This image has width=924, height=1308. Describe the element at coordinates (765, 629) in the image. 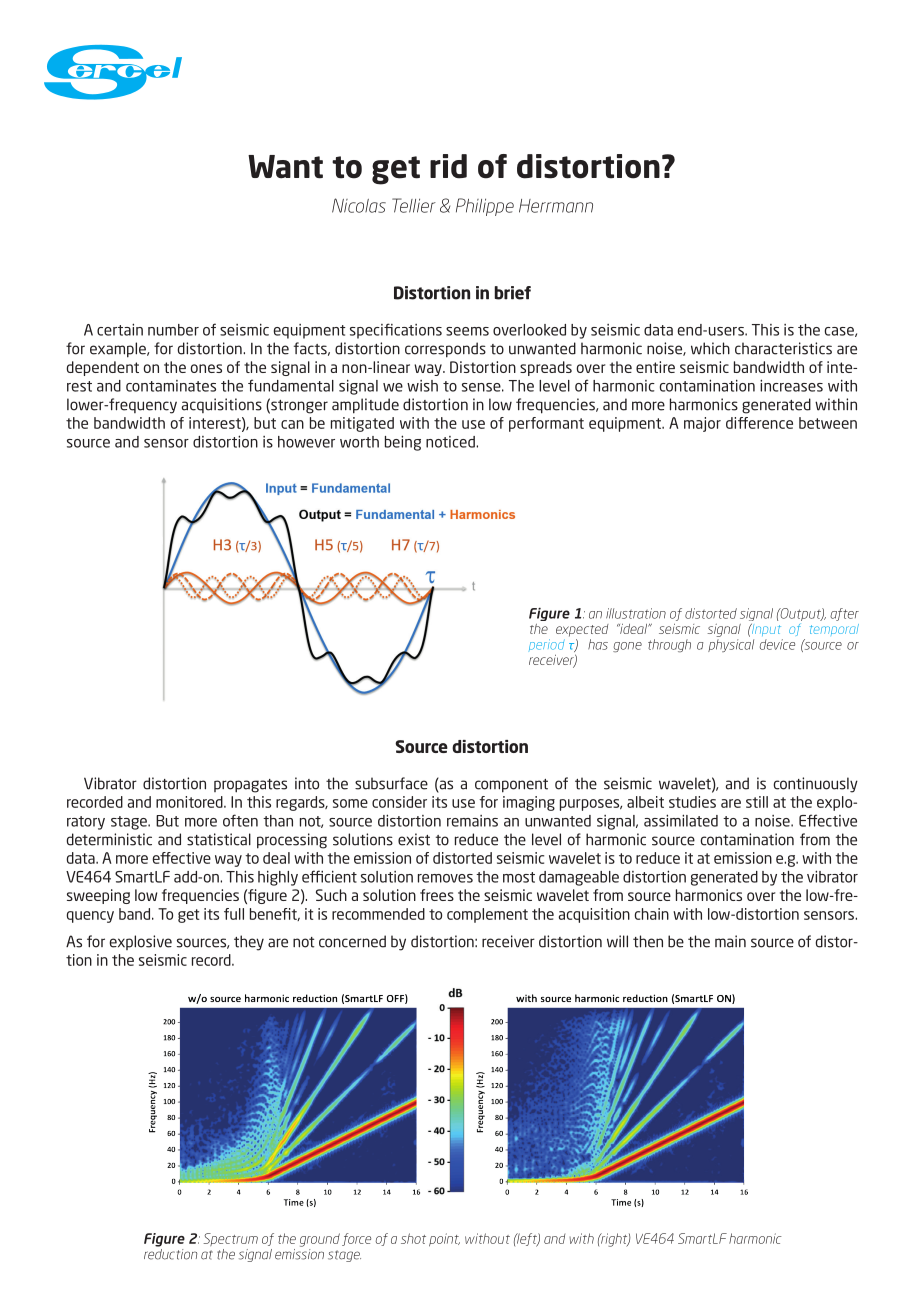

I see `Input` at that location.
